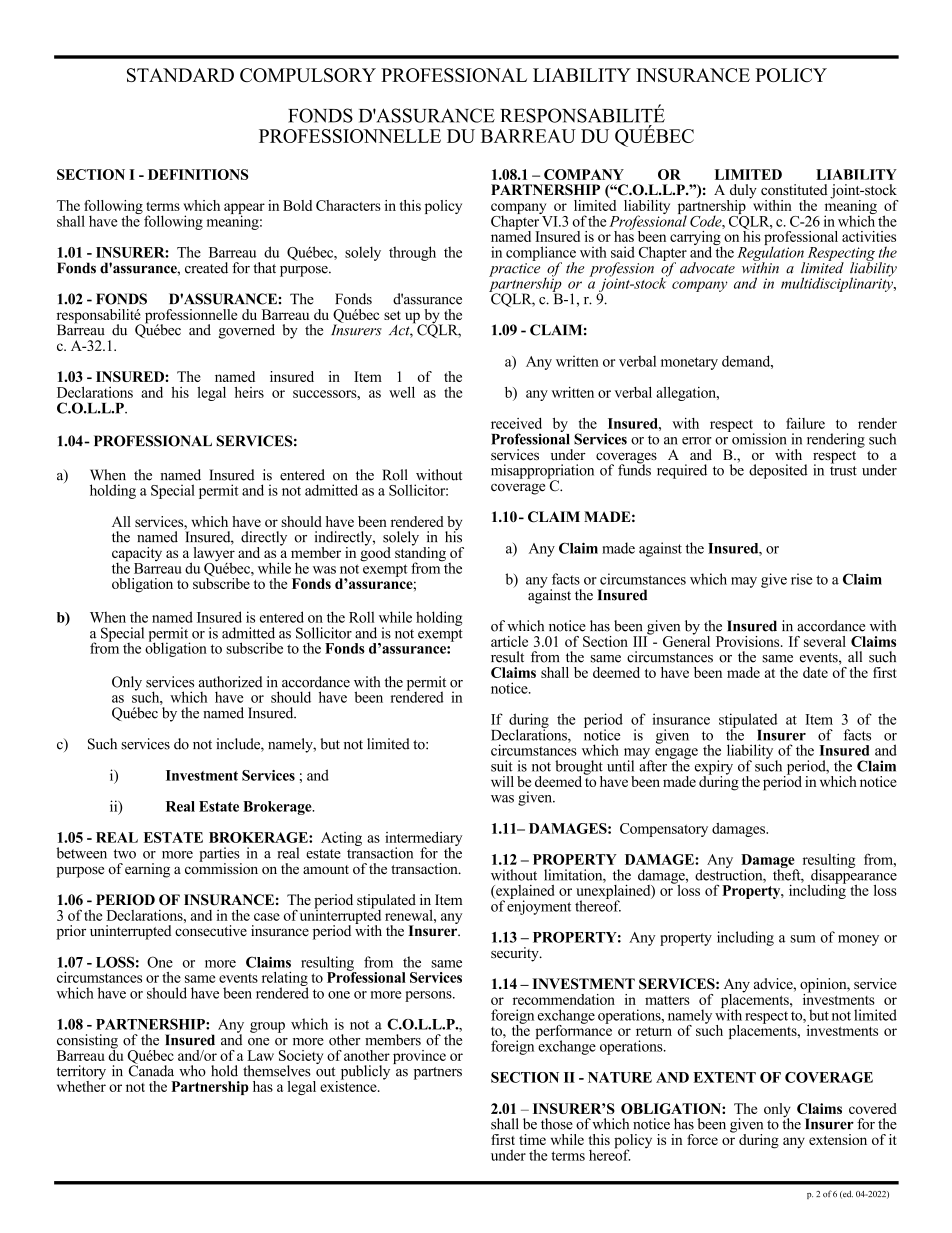 The width and height of the image is (952, 1233). What do you see at coordinates (423, 840) in the image?
I see `intermediary` at bounding box center [423, 840].
